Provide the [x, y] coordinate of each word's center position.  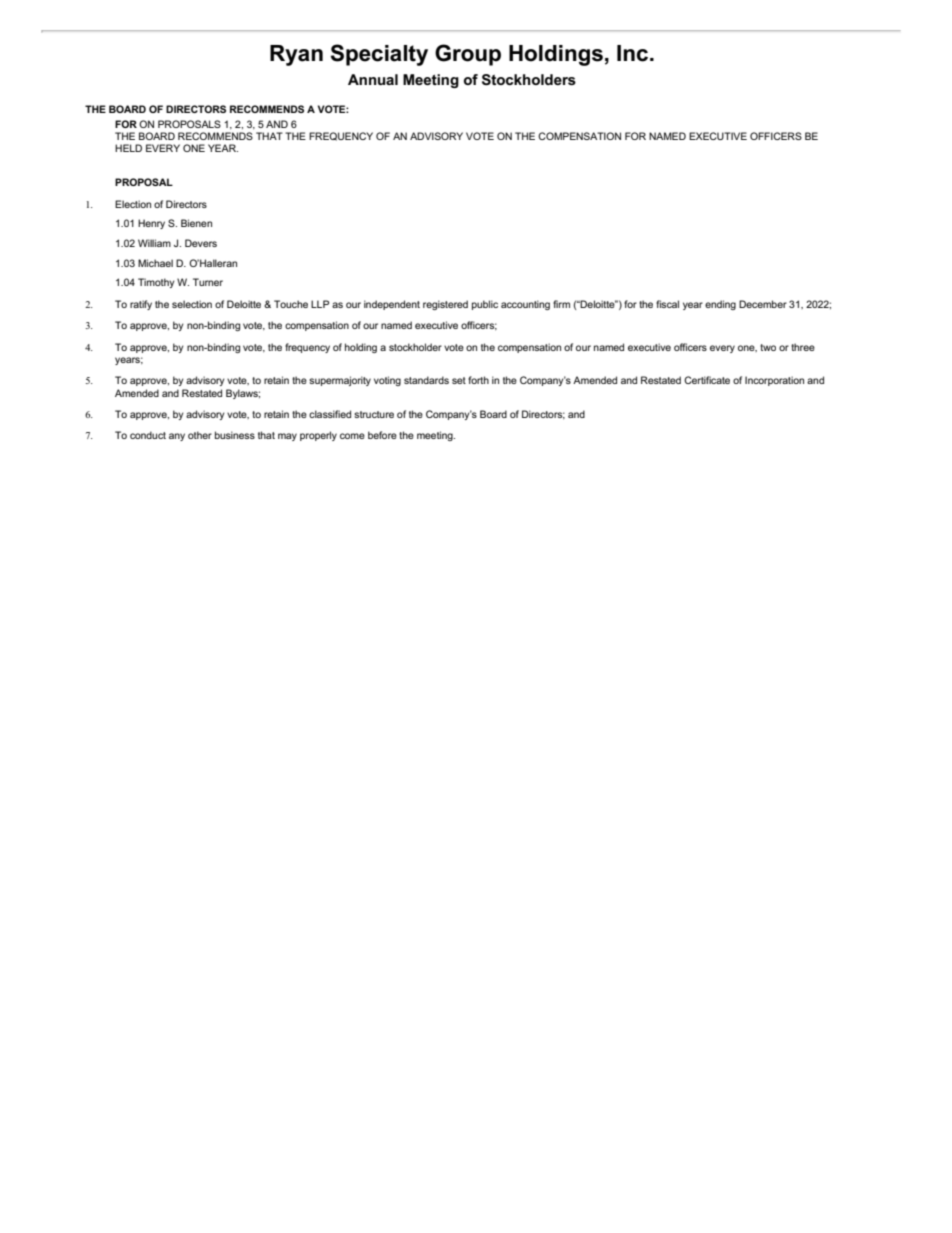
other [200, 435]
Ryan [296, 55]
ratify [141, 305]
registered [445, 305]
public [485, 305]
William [154, 243]
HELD [128, 148]
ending [720, 305]
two [768, 347]
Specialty [379, 55]
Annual [373, 79]
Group [468, 55]
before [382, 435]
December [763, 304]
